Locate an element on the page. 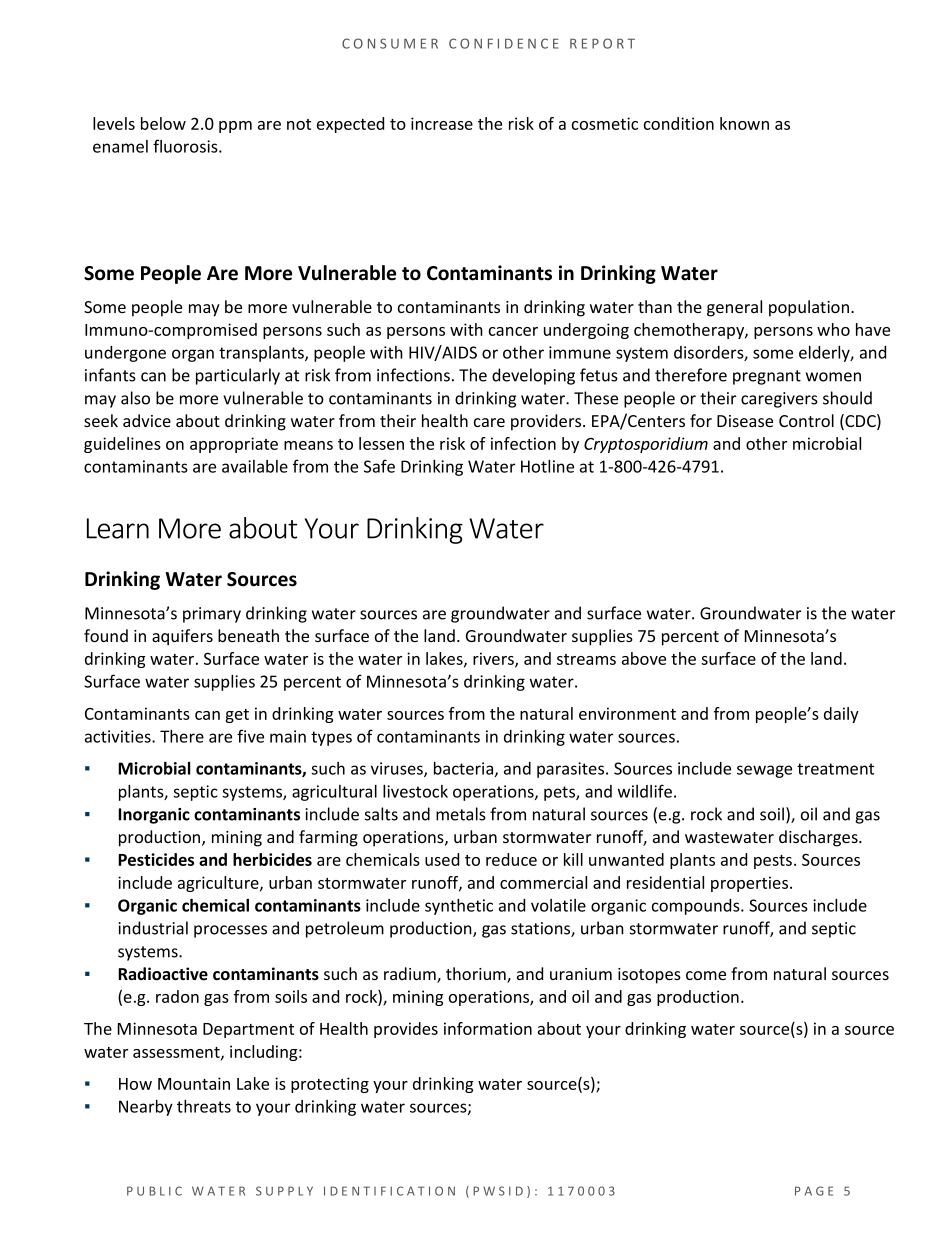  known is located at coordinates (744, 123).
